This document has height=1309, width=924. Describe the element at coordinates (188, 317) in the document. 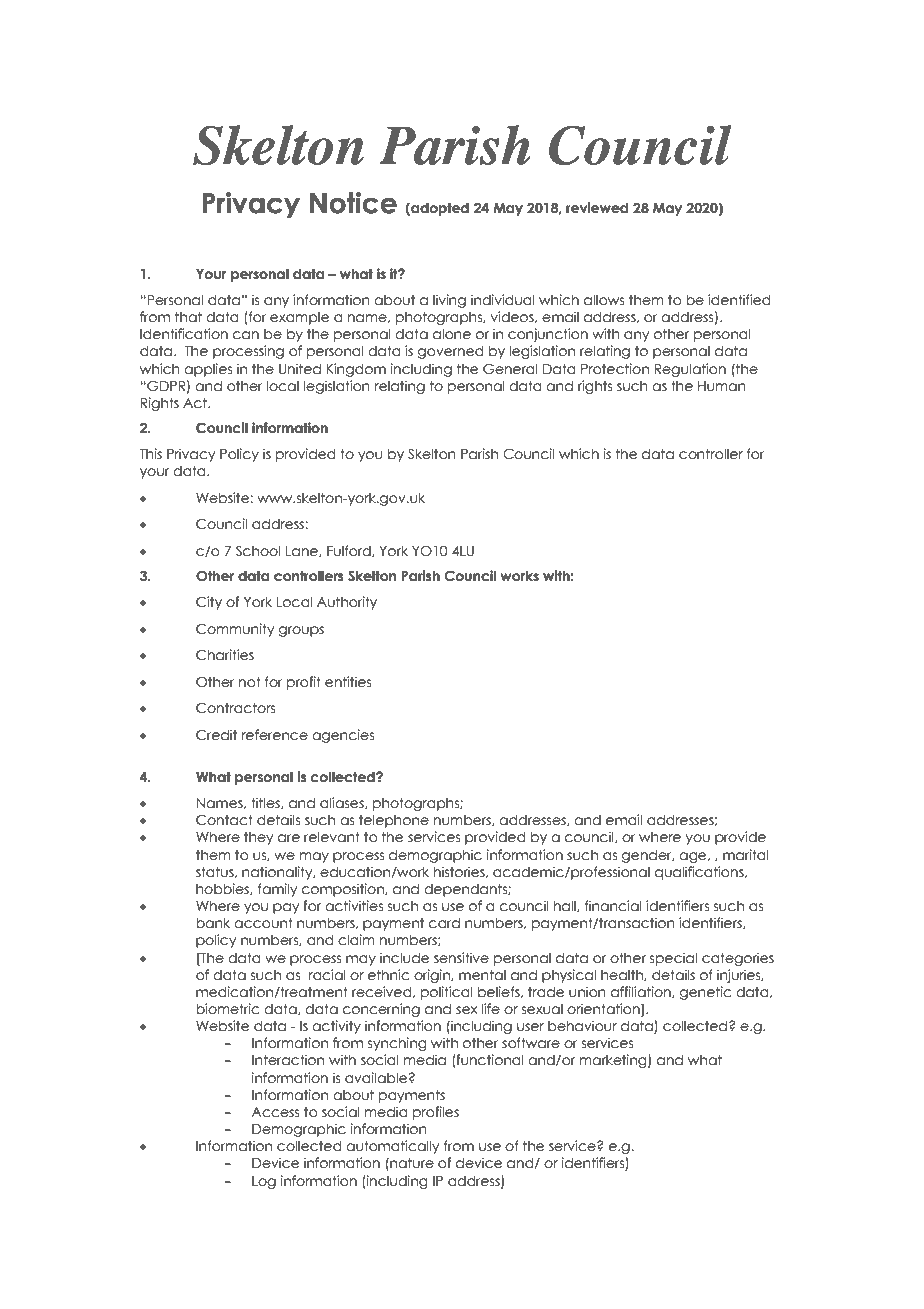

I see `that` at that location.
